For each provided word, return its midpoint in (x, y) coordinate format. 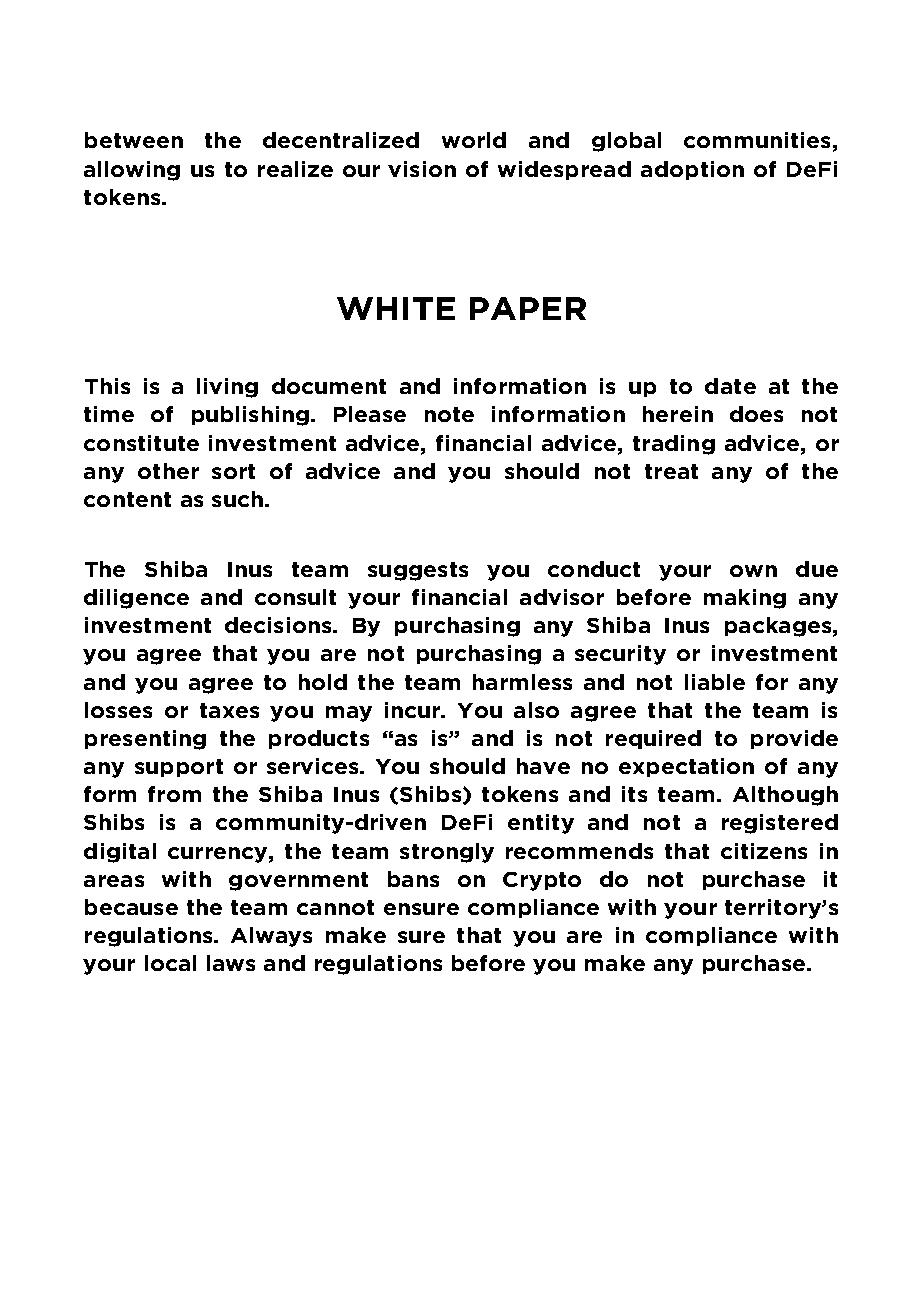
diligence (136, 599)
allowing (132, 171)
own (753, 571)
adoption (692, 170)
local (170, 963)
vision (422, 169)
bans (413, 879)
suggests (418, 571)
